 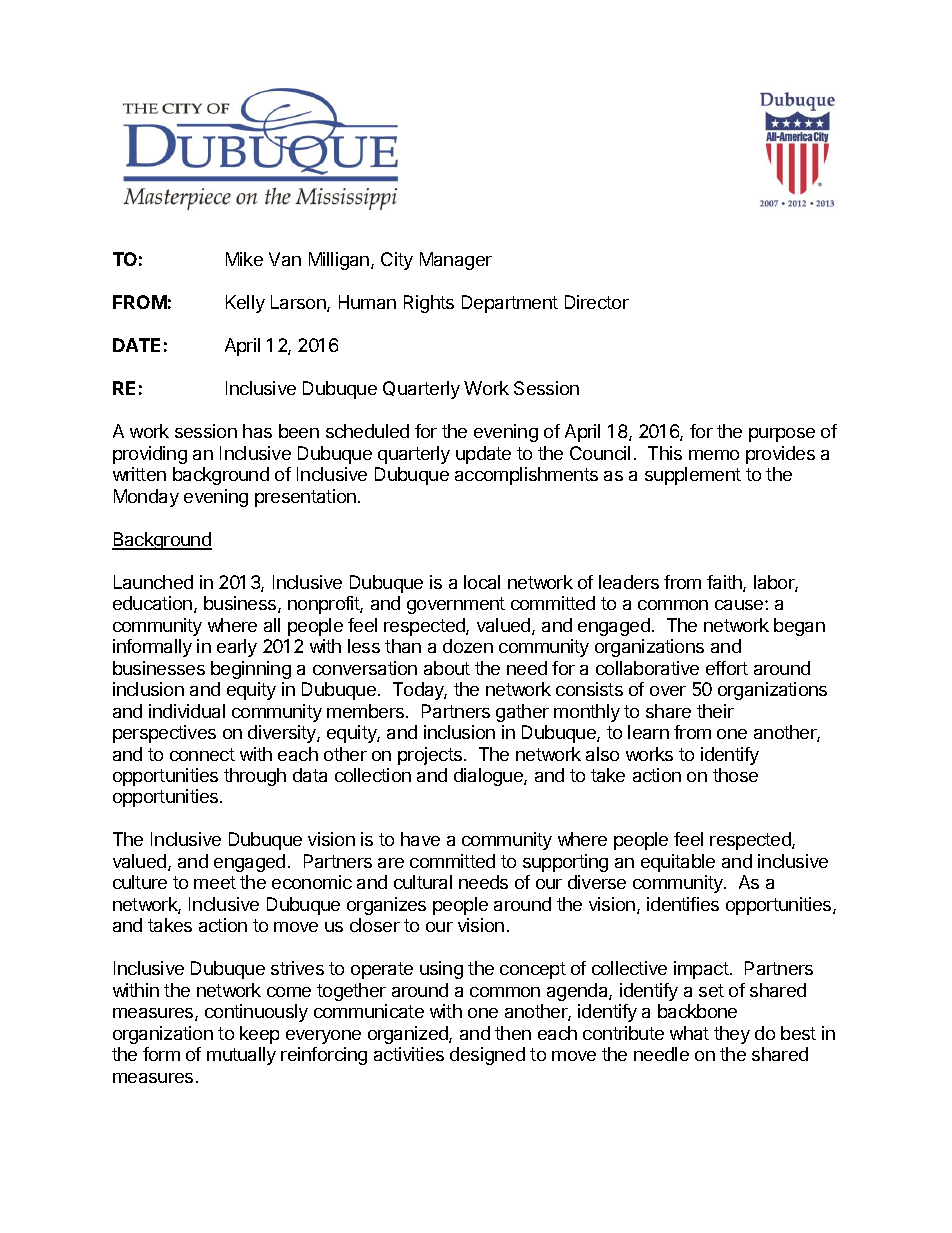 I want to click on early, so click(x=237, y=648).
